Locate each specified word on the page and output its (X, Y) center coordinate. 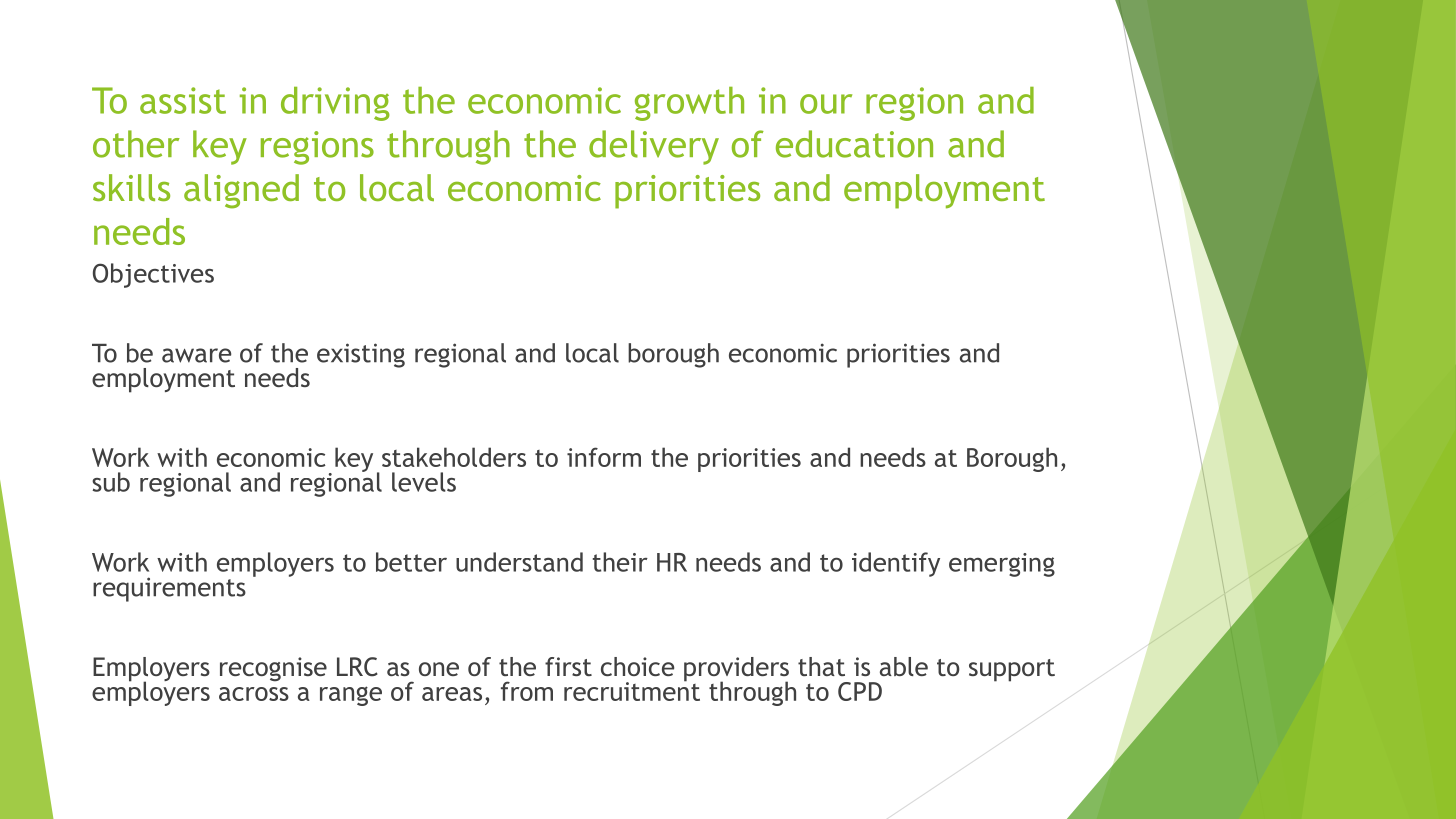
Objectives (153, 275)
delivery (654, 147)
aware (196, 355)
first (568, 666)
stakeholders (454, 457)
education (854, 144)
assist (183, 100)
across (254, 694)
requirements (169, 589)
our (826, 104)
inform (604, 457)
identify (896, 564)
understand (519, 562)
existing (361, 355)
